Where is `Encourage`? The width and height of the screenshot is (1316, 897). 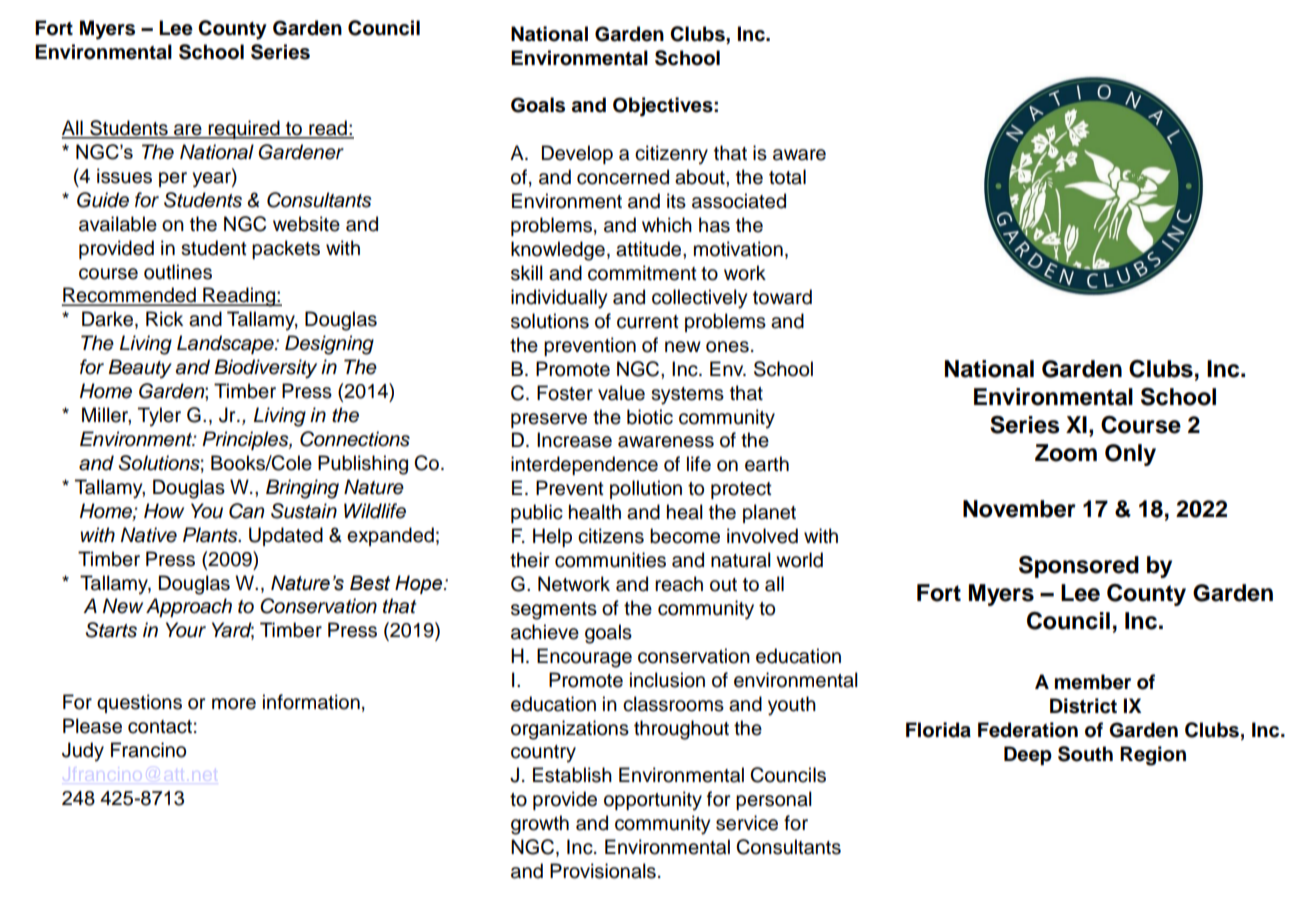 Encourage is located at coordinates (584, 658).
